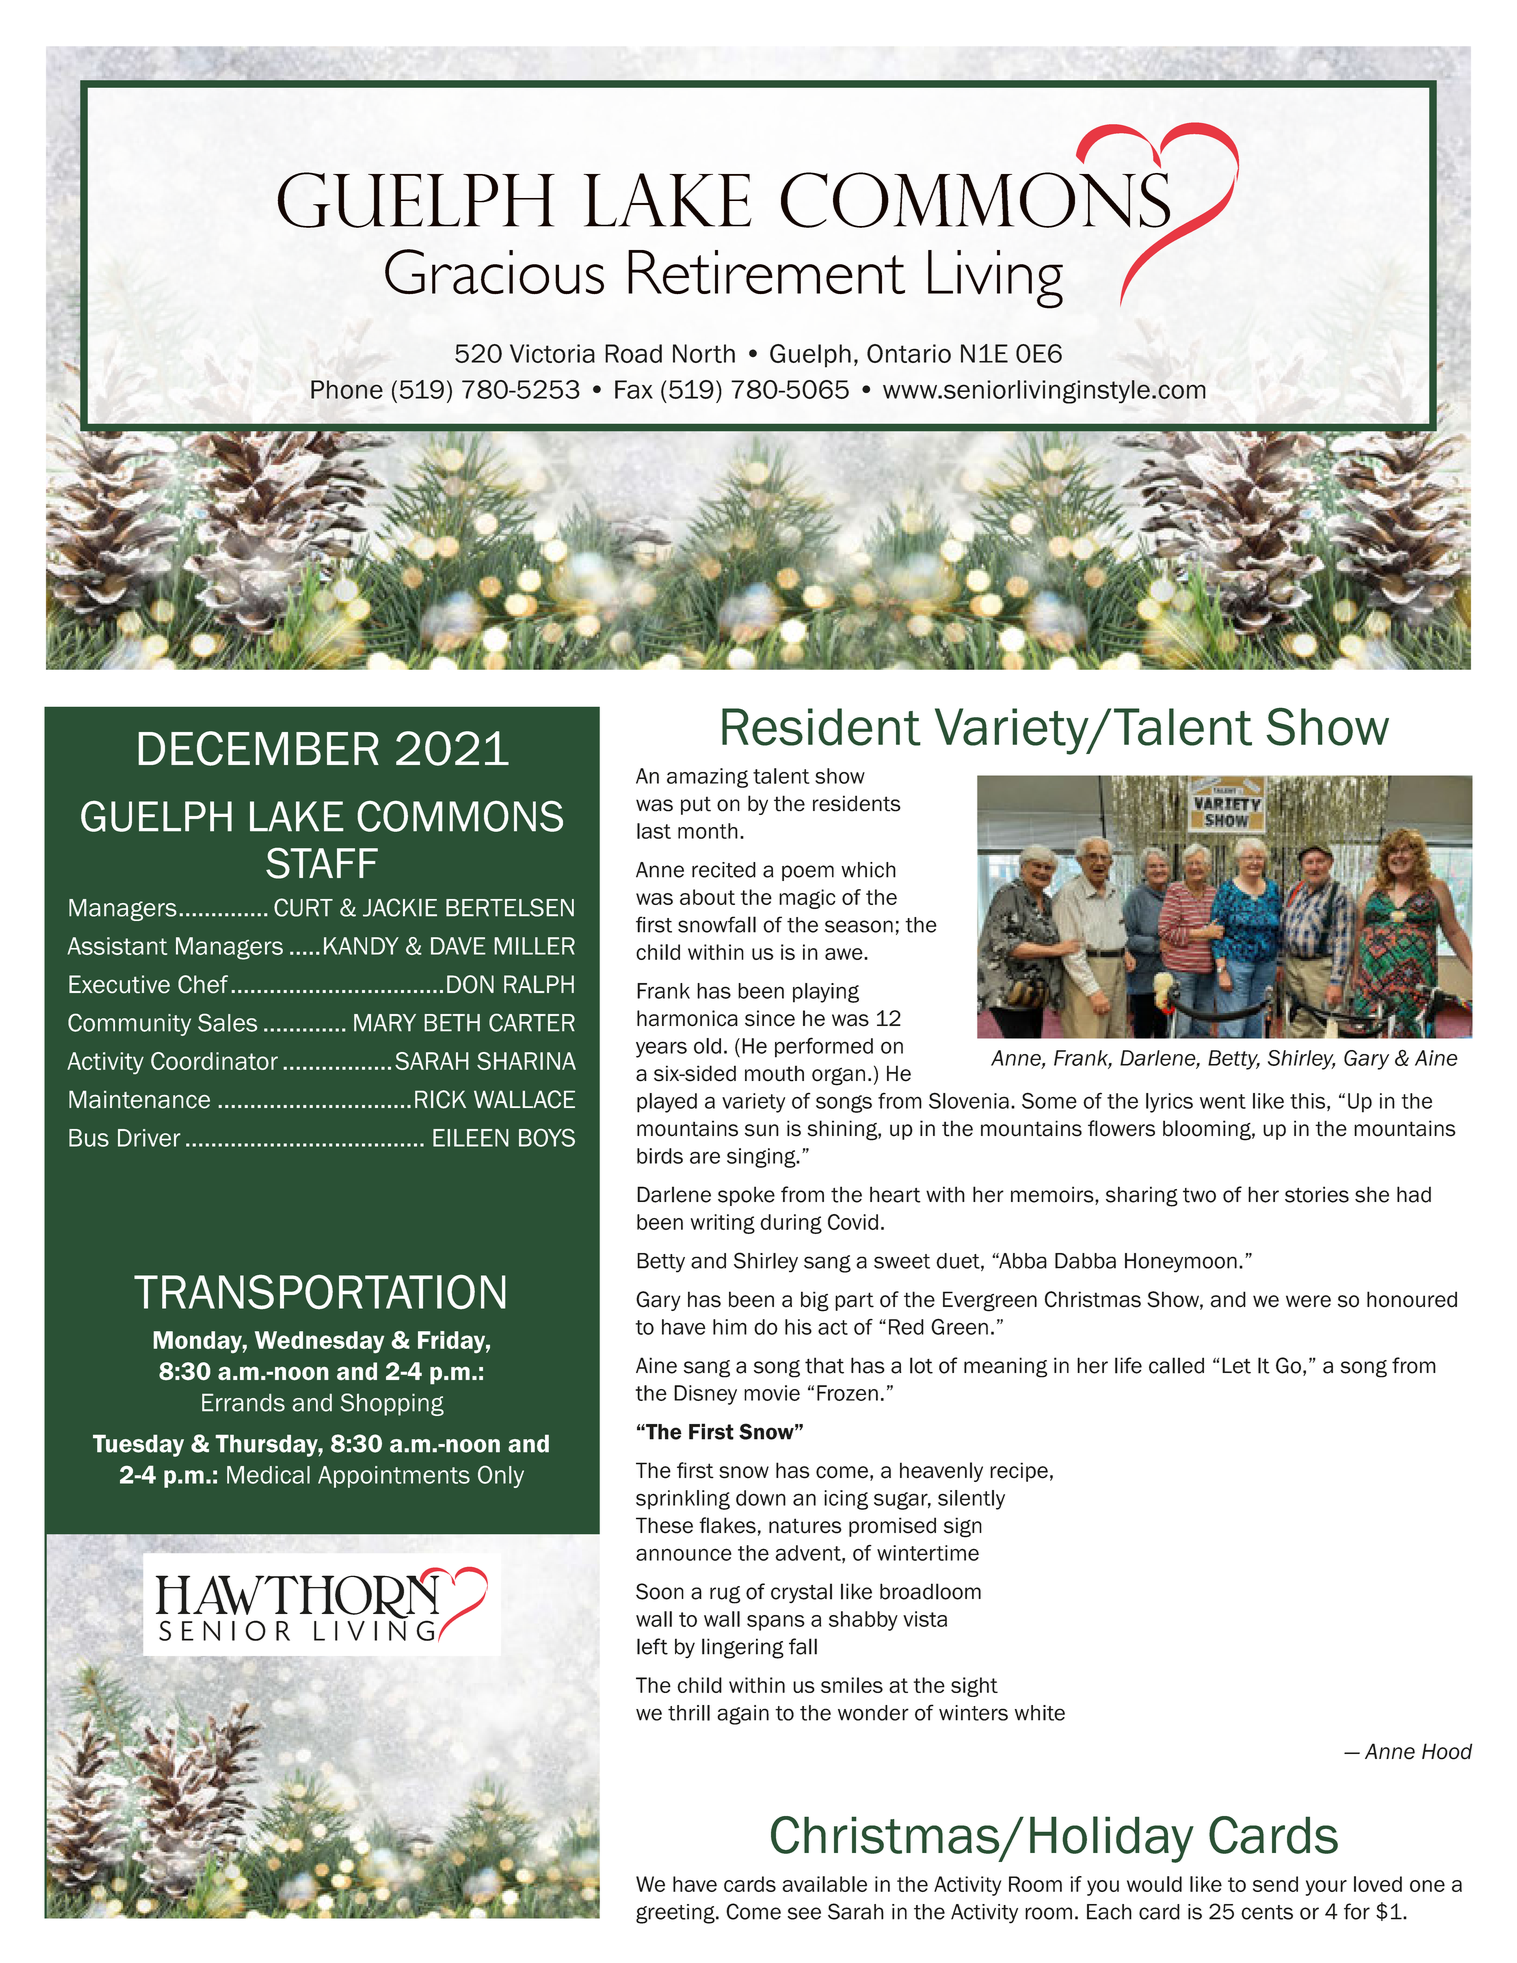  Describe the element at coordinates (772, 1393) in the page. I see `movie` at that location.
